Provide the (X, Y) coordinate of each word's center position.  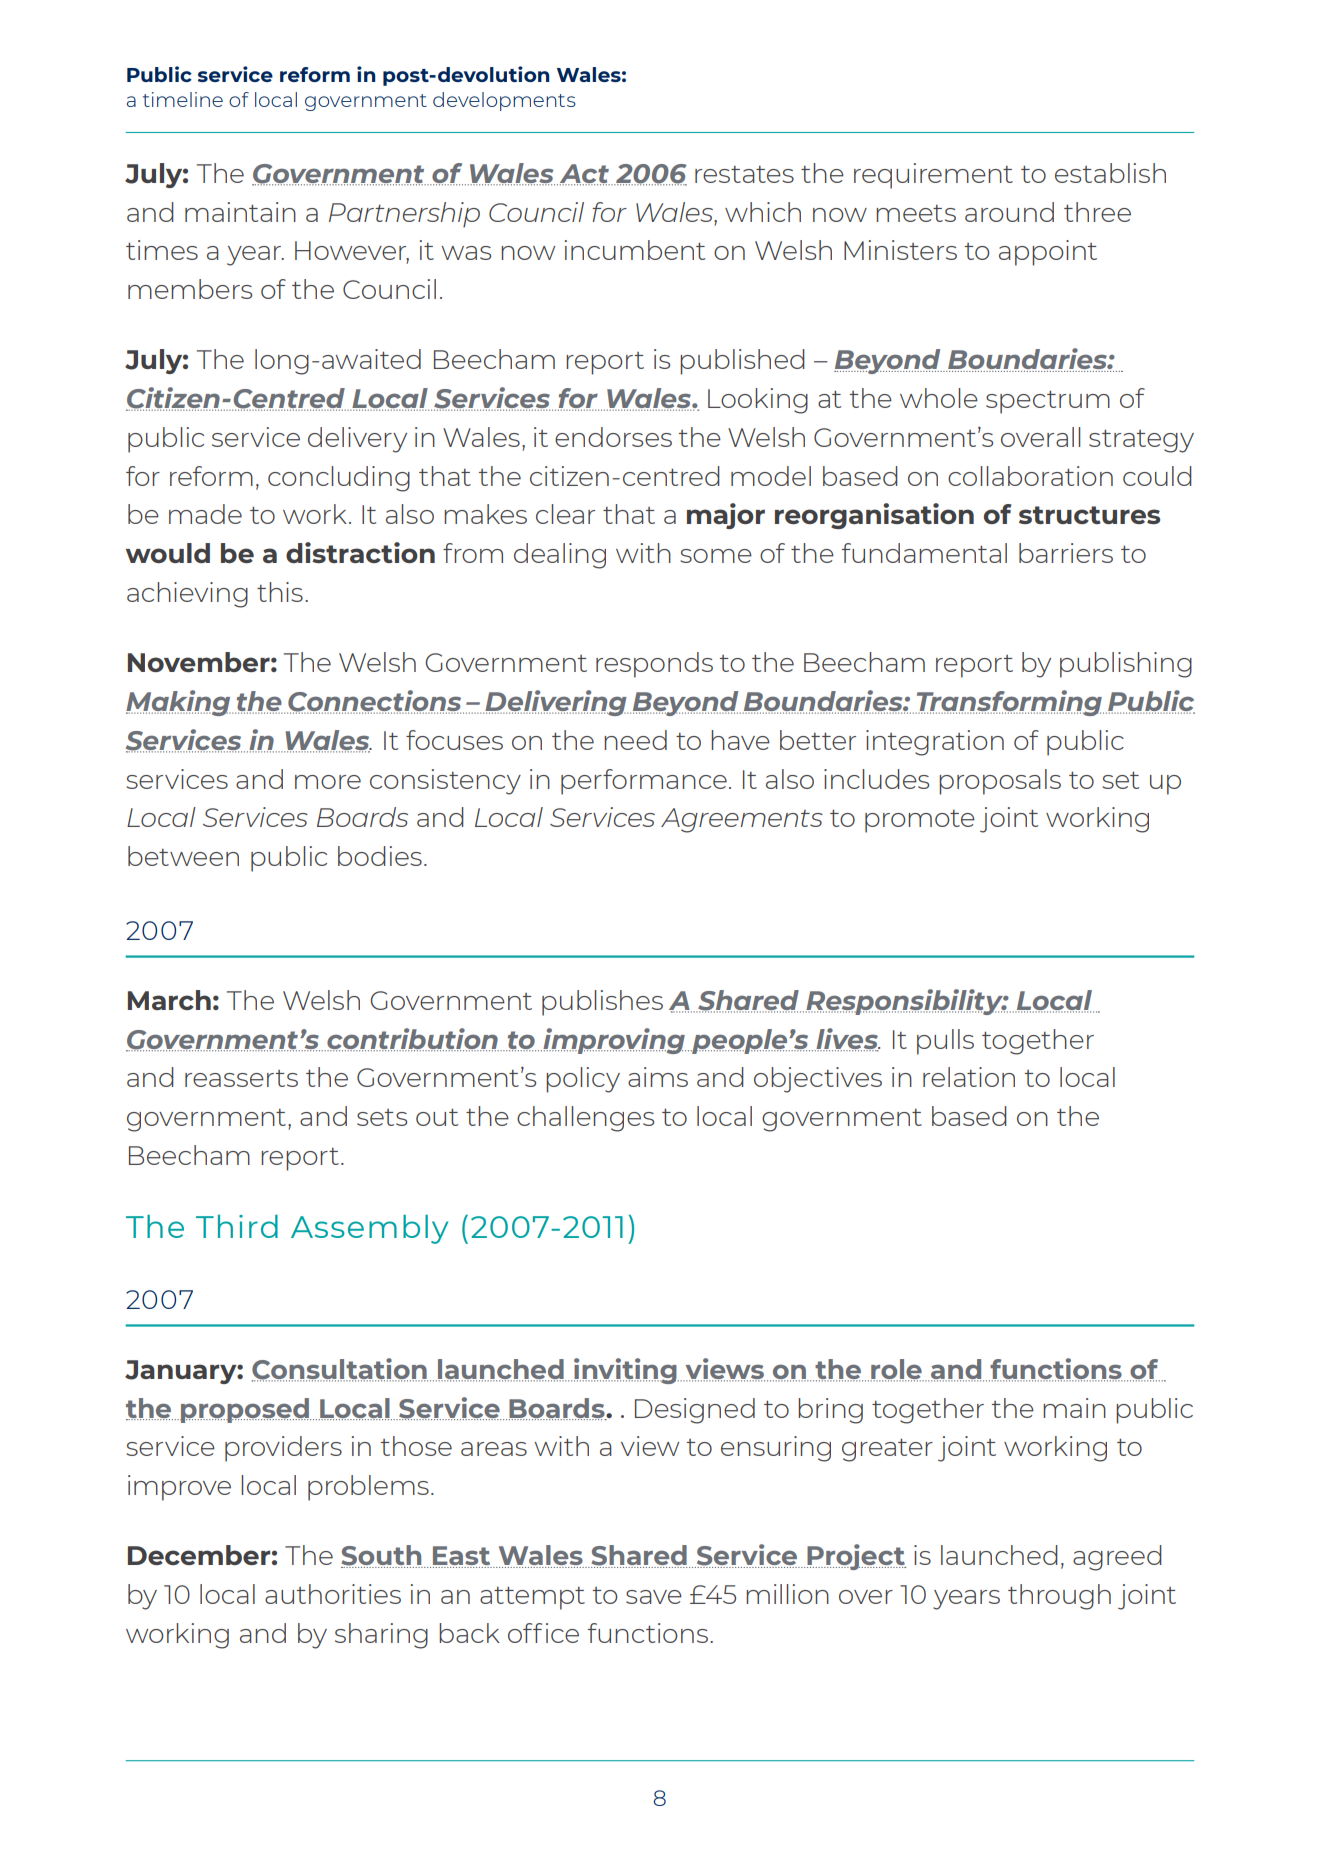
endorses (613, 437)
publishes (602, 1003)
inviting (626, 1371)
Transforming (1010, 703)
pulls (945, 1042)
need (635, 740)
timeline (183, 99)
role (897, 1370)
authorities (333, 1594)
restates (744, 174)
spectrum (1048, 402)
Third (237, 1226)
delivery (357, 440)
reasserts (241, 1078)
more (328, 782)
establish (1110, 173)
